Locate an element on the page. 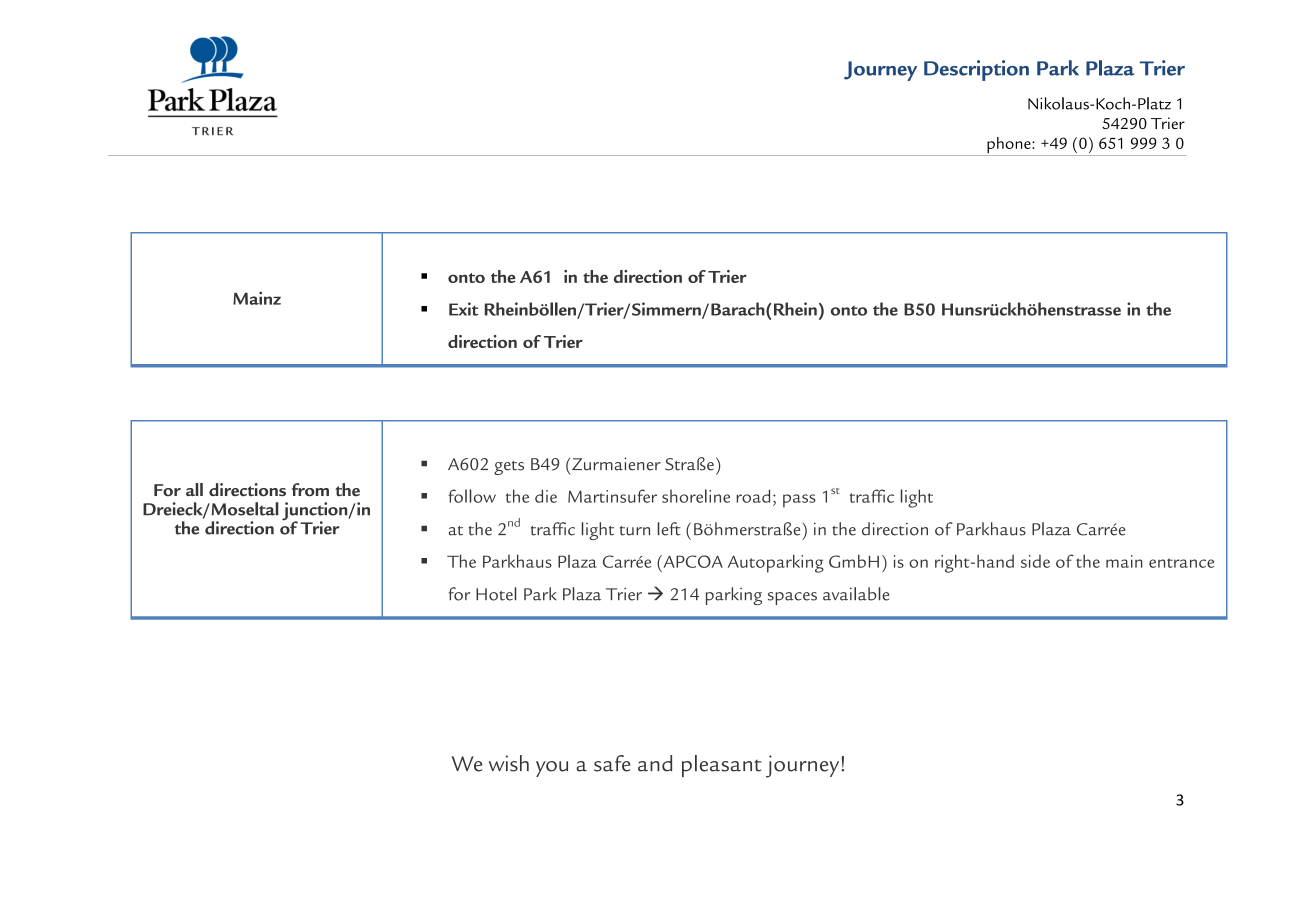  pass is located at coordinates (799, 501).
